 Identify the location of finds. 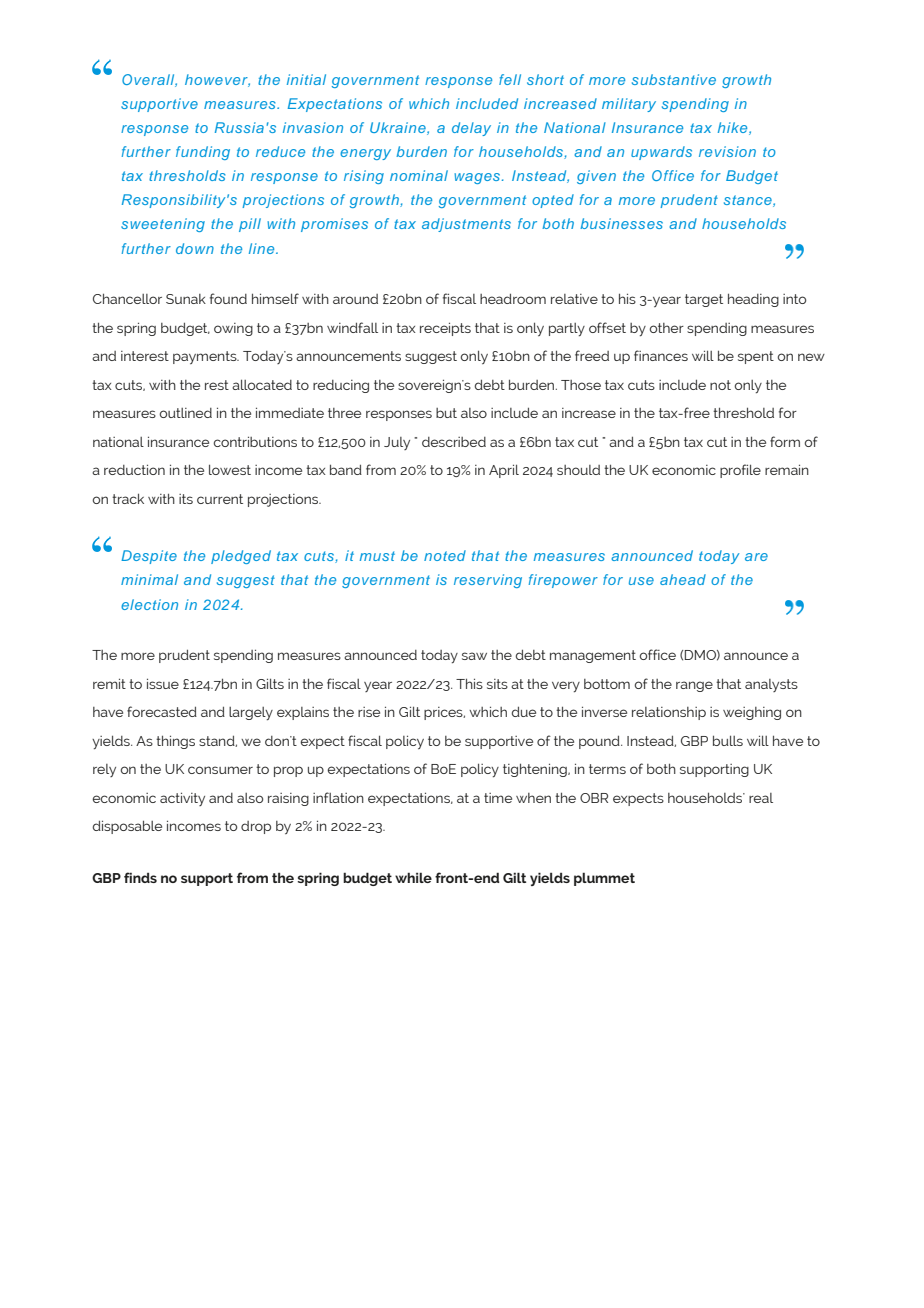
(140, 877).
